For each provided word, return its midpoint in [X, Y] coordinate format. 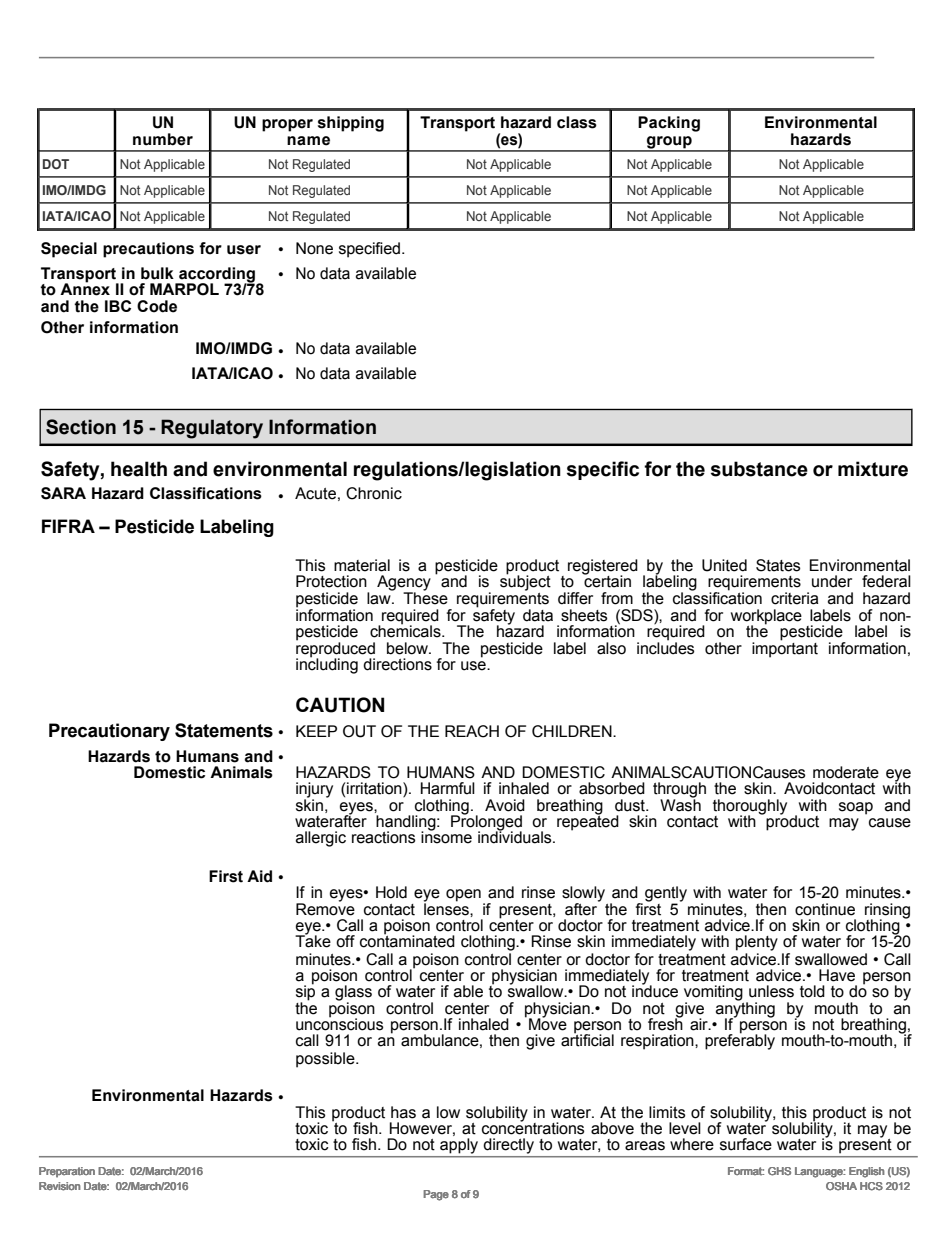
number [163, 139]
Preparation [67, 1172]
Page [436, 1195]
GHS [779, 1171]
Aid [259, 876]
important [785, 649]
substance [759, 469]
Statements [224, 730]
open [463, 895]
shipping [351, 124]
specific [603, 470]
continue [825, 909]
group [669, 143]
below [408, 648]
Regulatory [212, 429]
